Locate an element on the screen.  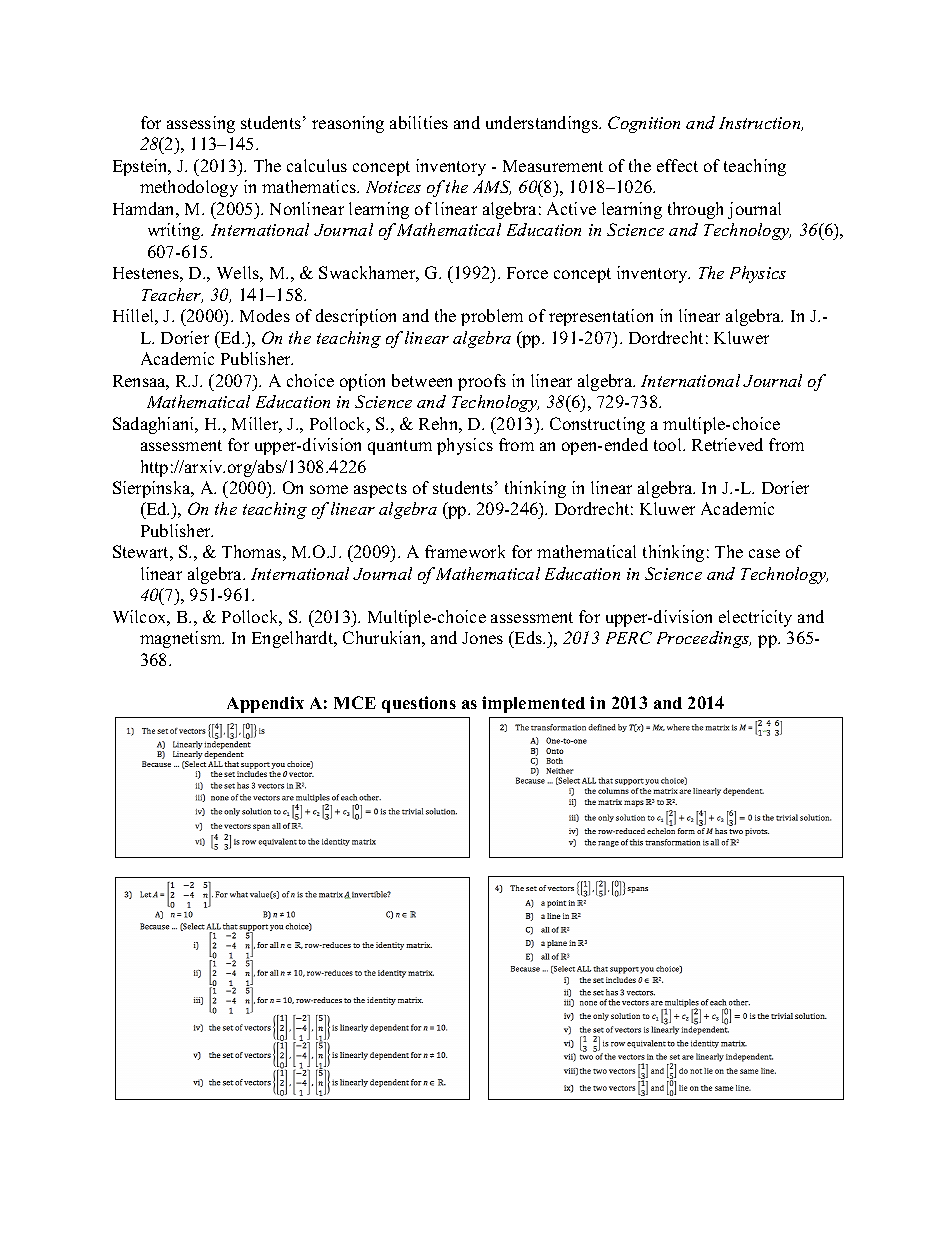
effect is located at coordinates (677, 165).
